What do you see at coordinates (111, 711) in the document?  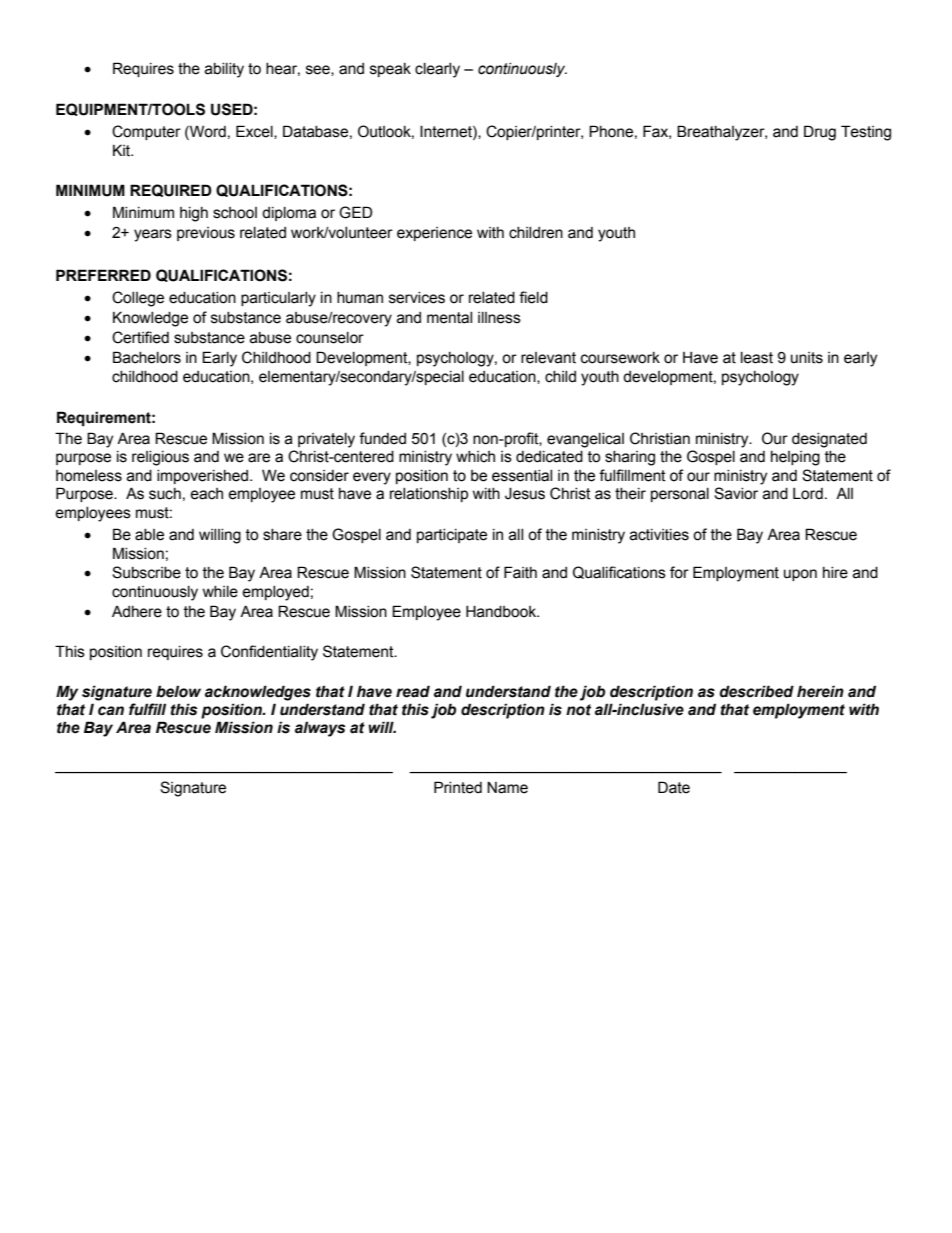 I see `can` at bounding box center [111, 711].
